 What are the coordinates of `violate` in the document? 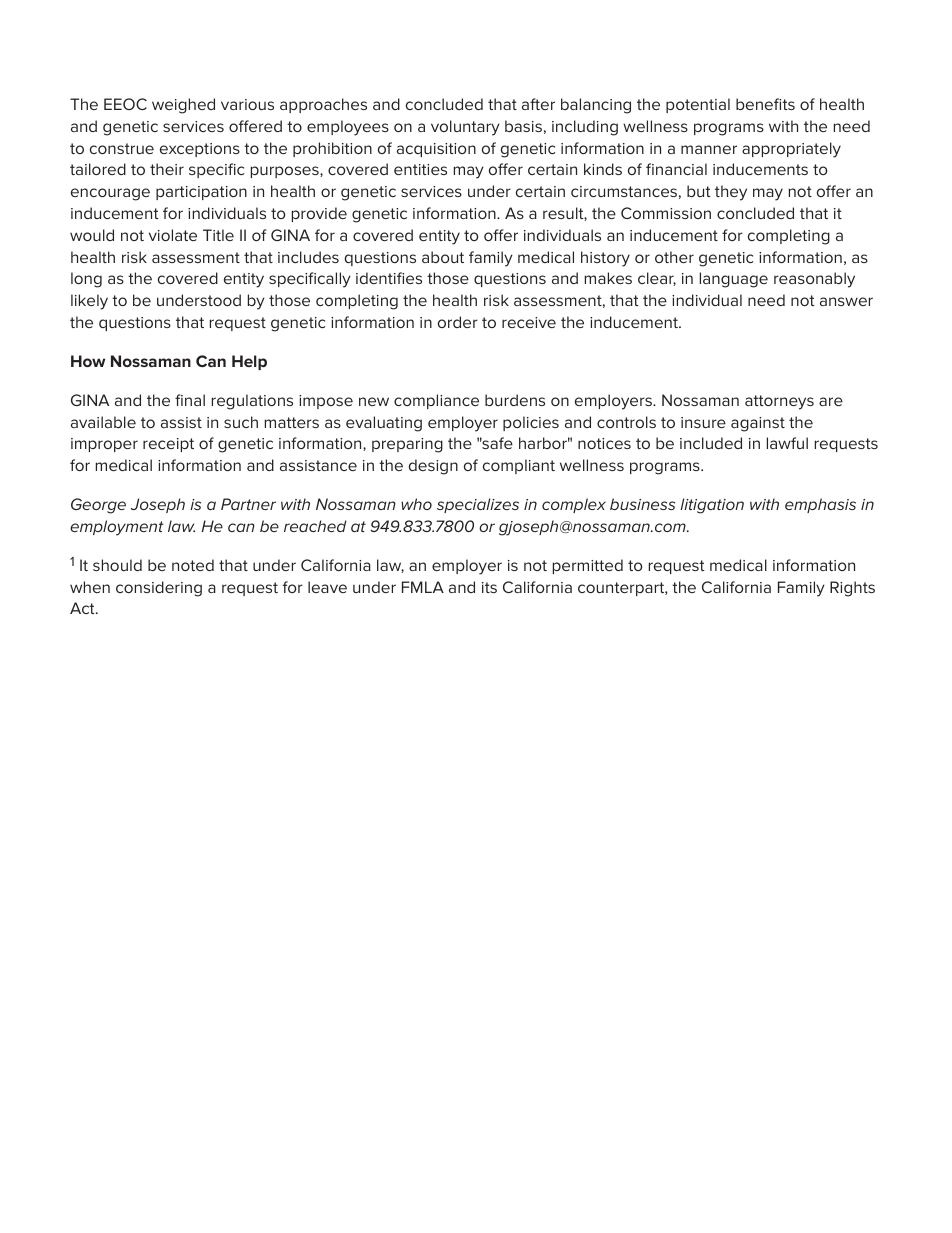 It's located at (173, 235).
